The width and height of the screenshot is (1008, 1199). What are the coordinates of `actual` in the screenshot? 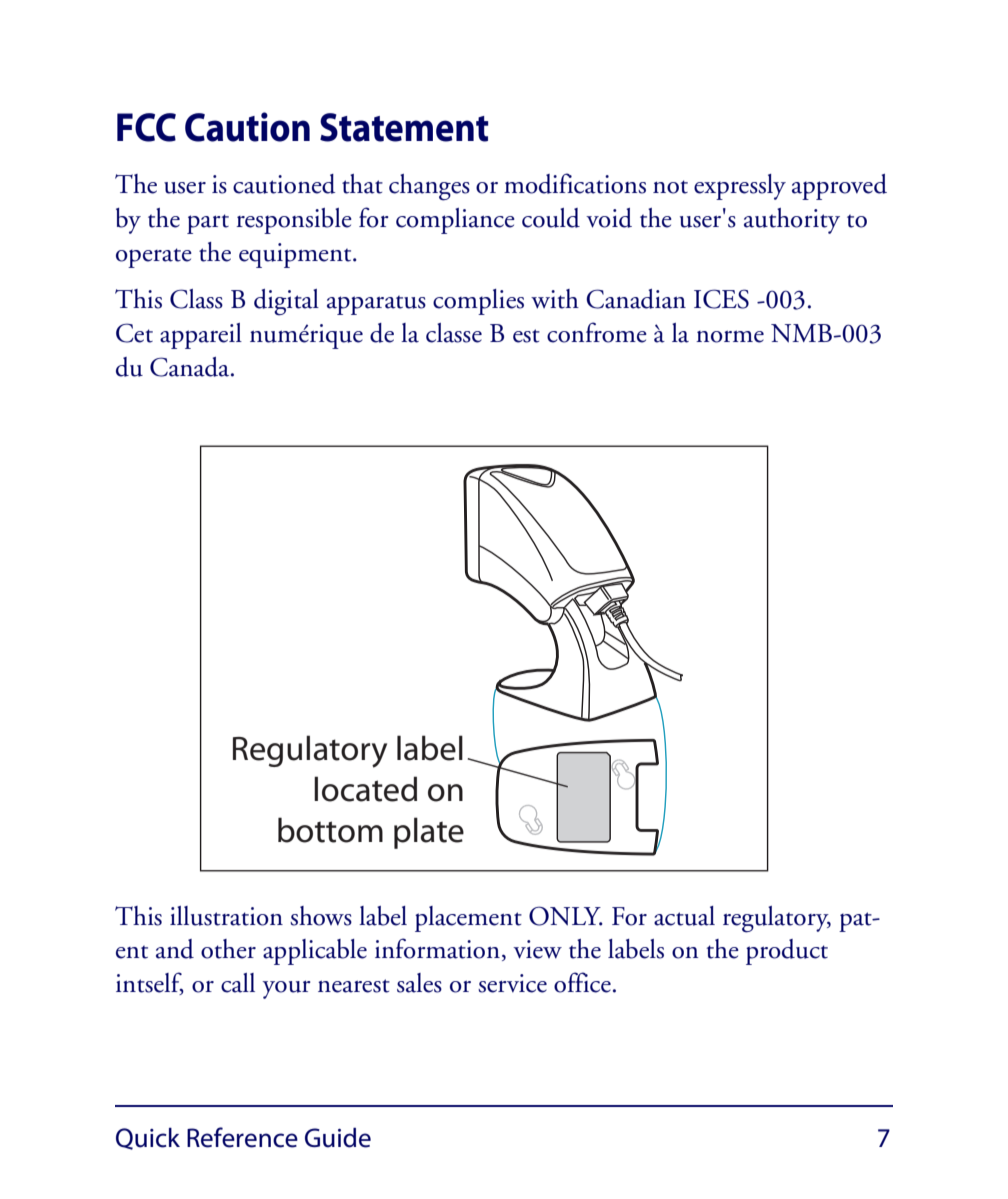 It's located at (684, 916).
